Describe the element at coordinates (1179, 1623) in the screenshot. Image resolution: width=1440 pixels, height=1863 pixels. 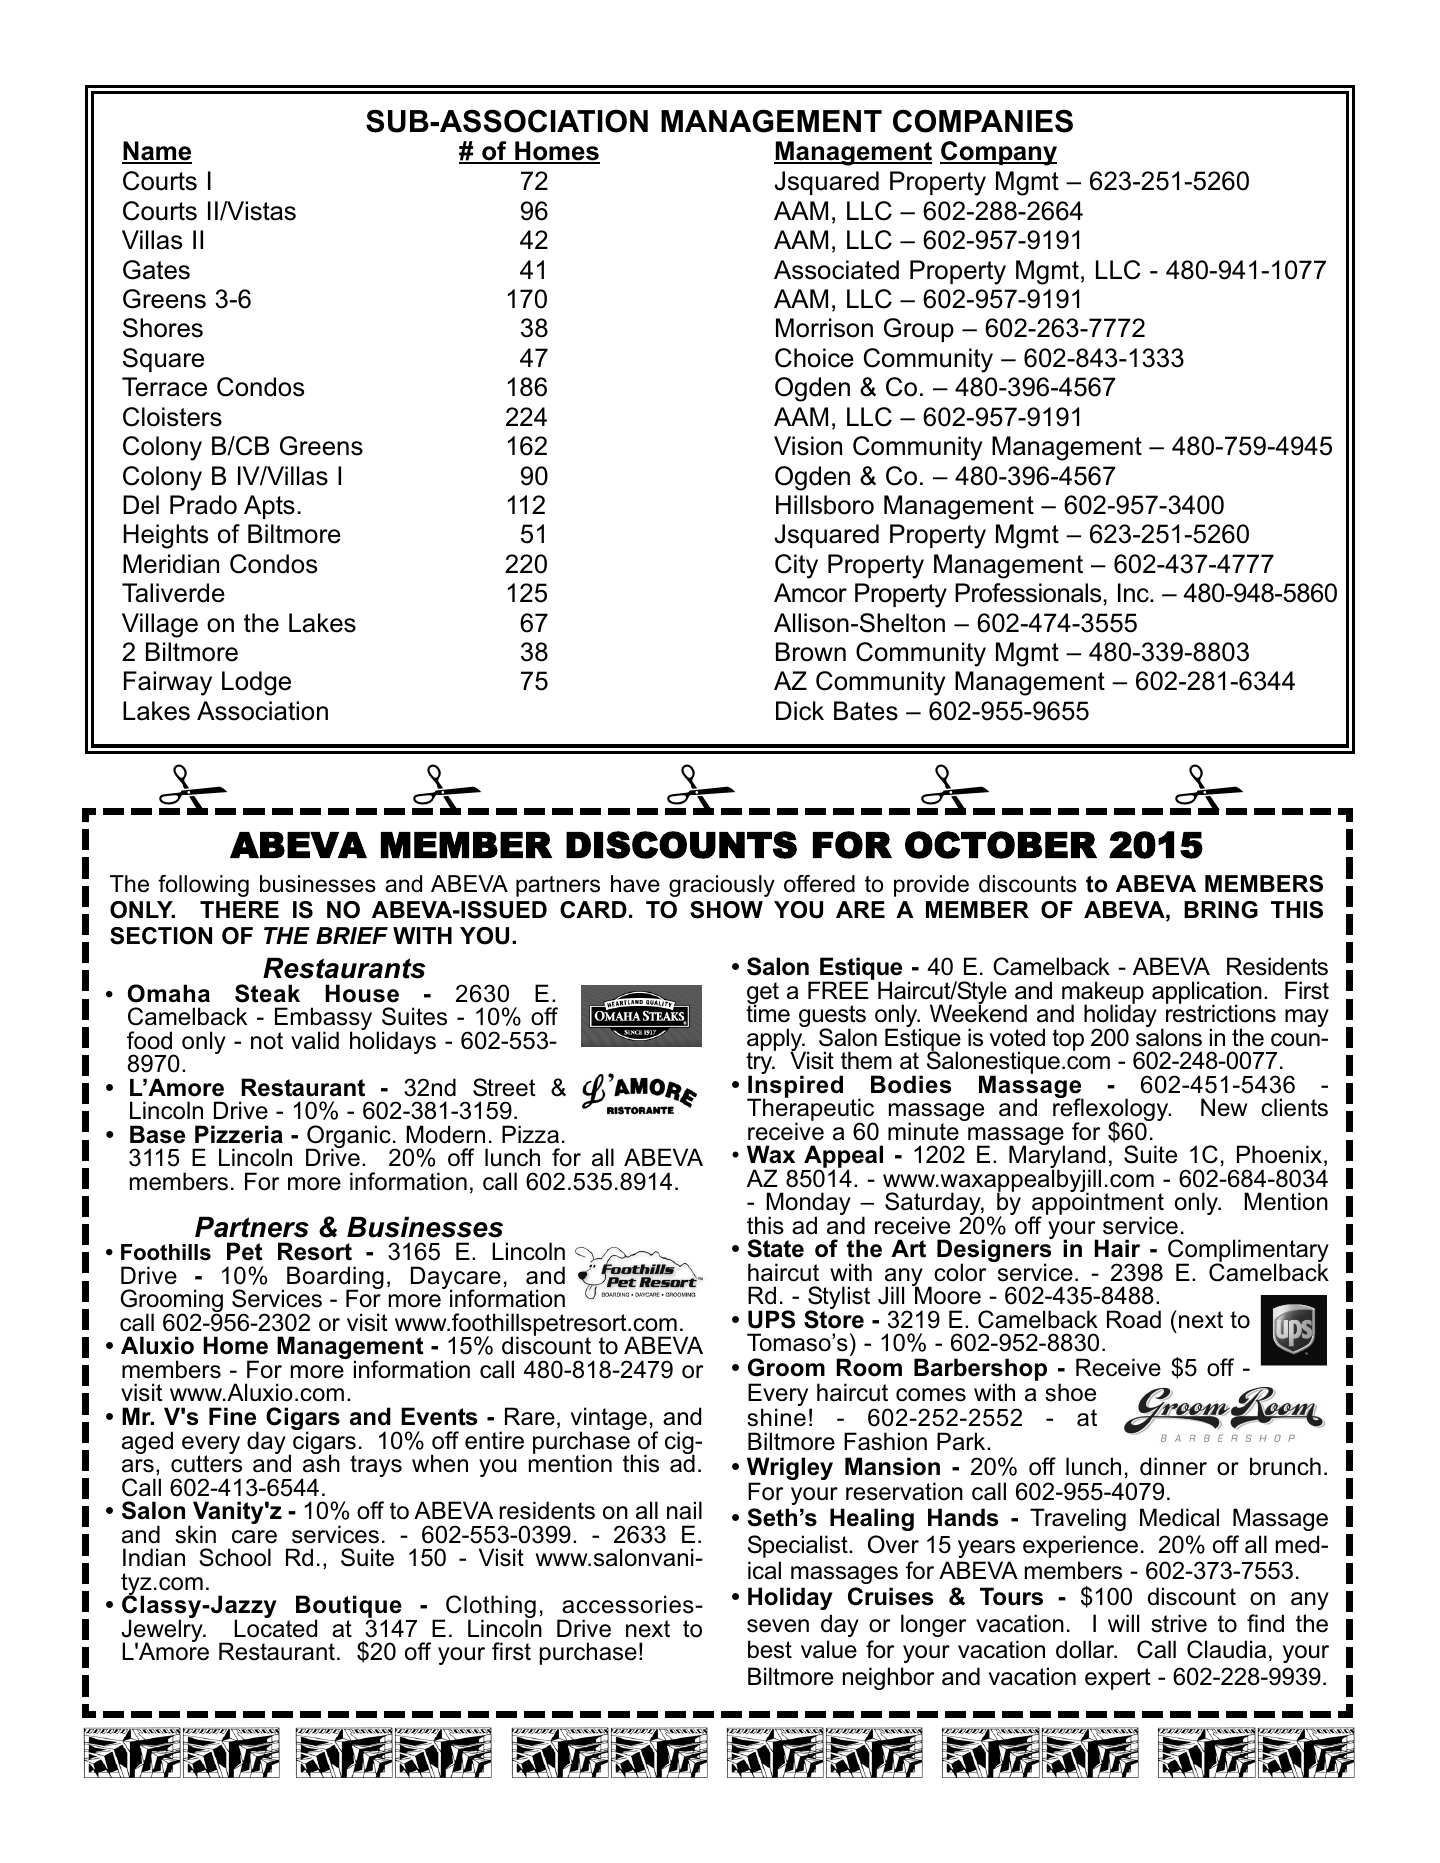
I see `strive` at that location.
